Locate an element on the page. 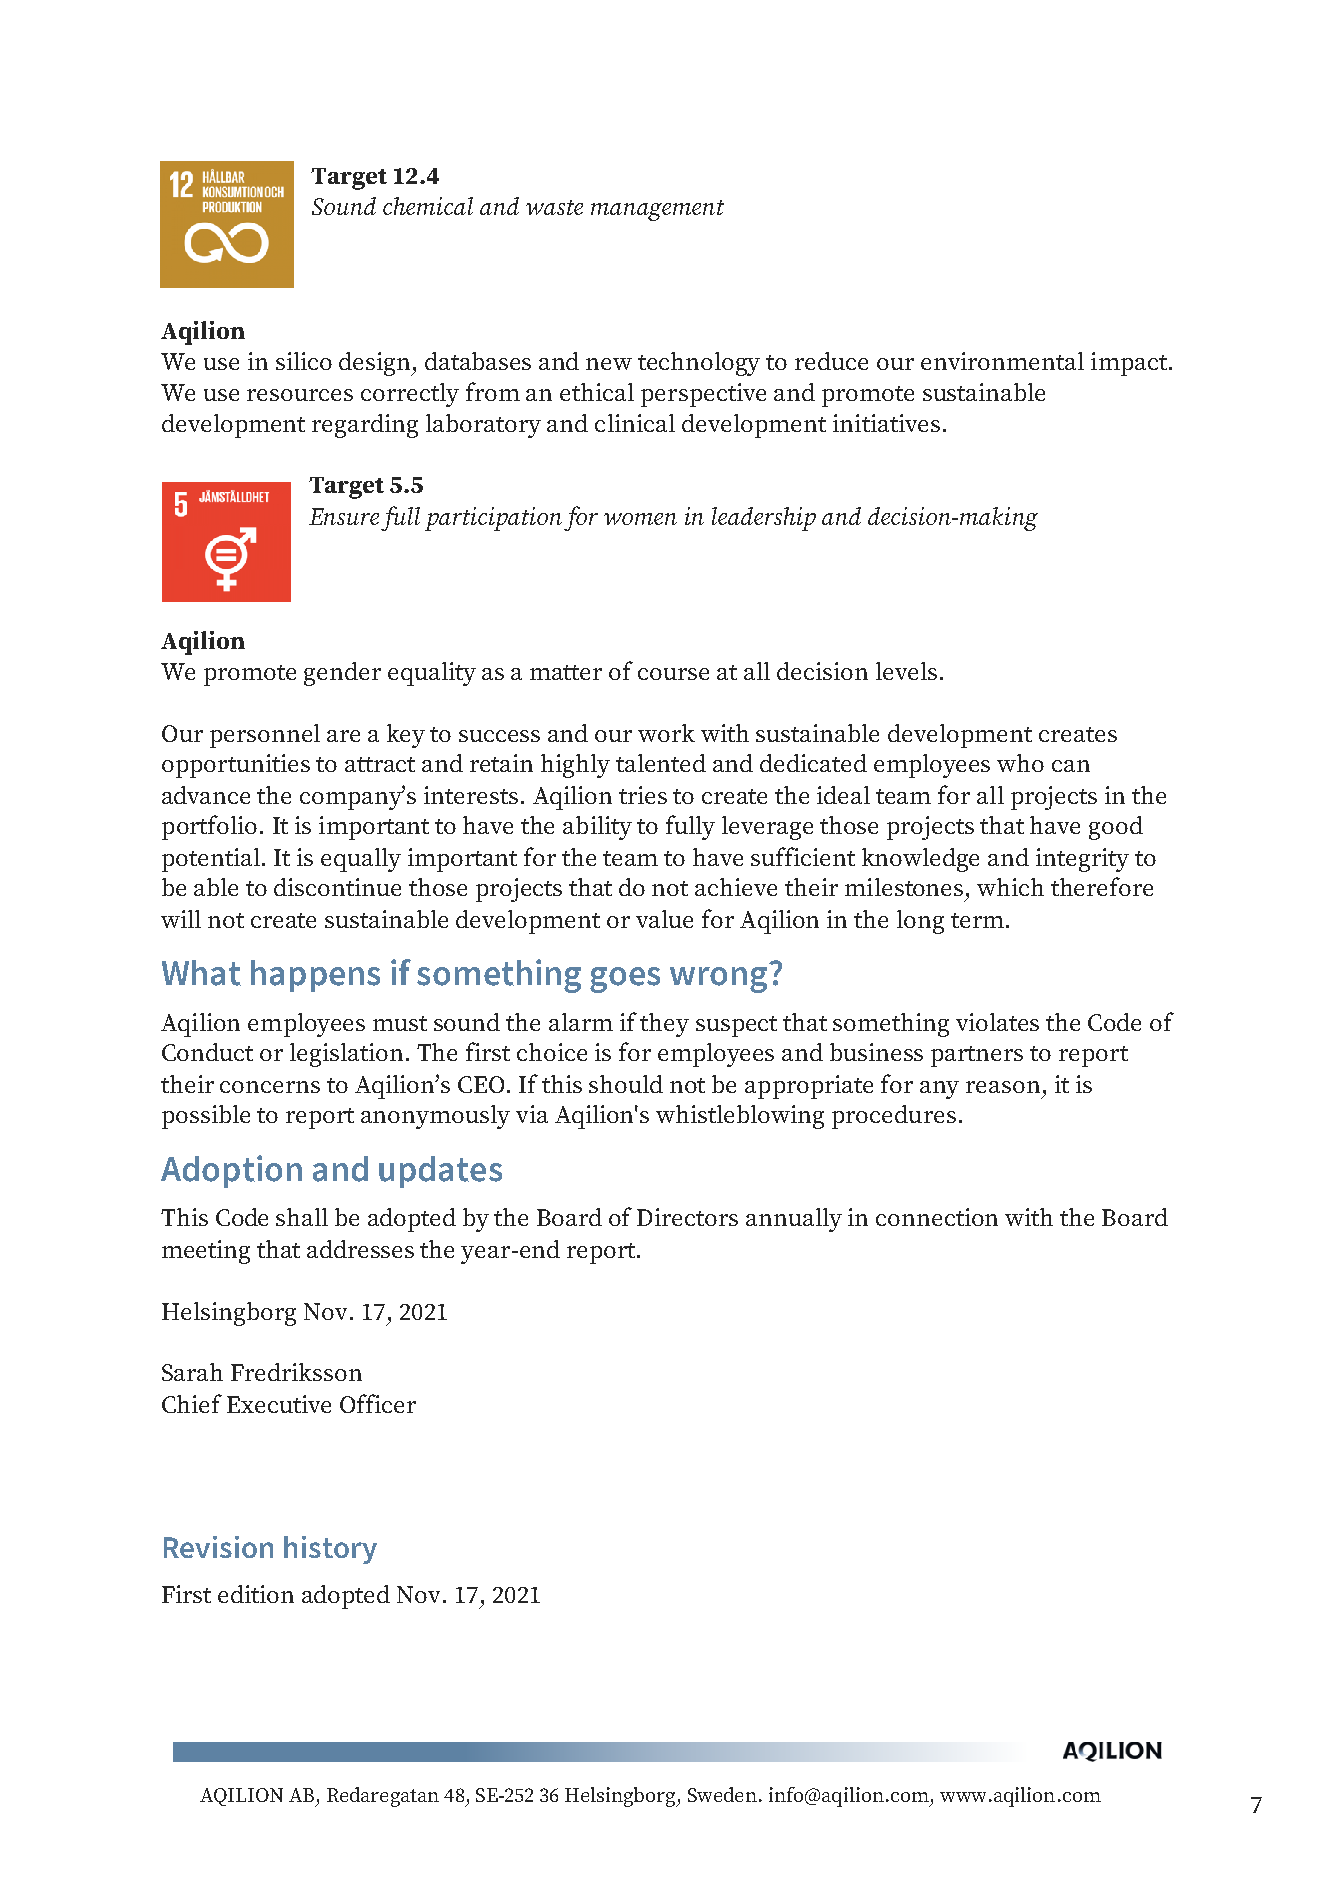 The image size is (1338, 1892). silico is located at coordinates (304, 361).
